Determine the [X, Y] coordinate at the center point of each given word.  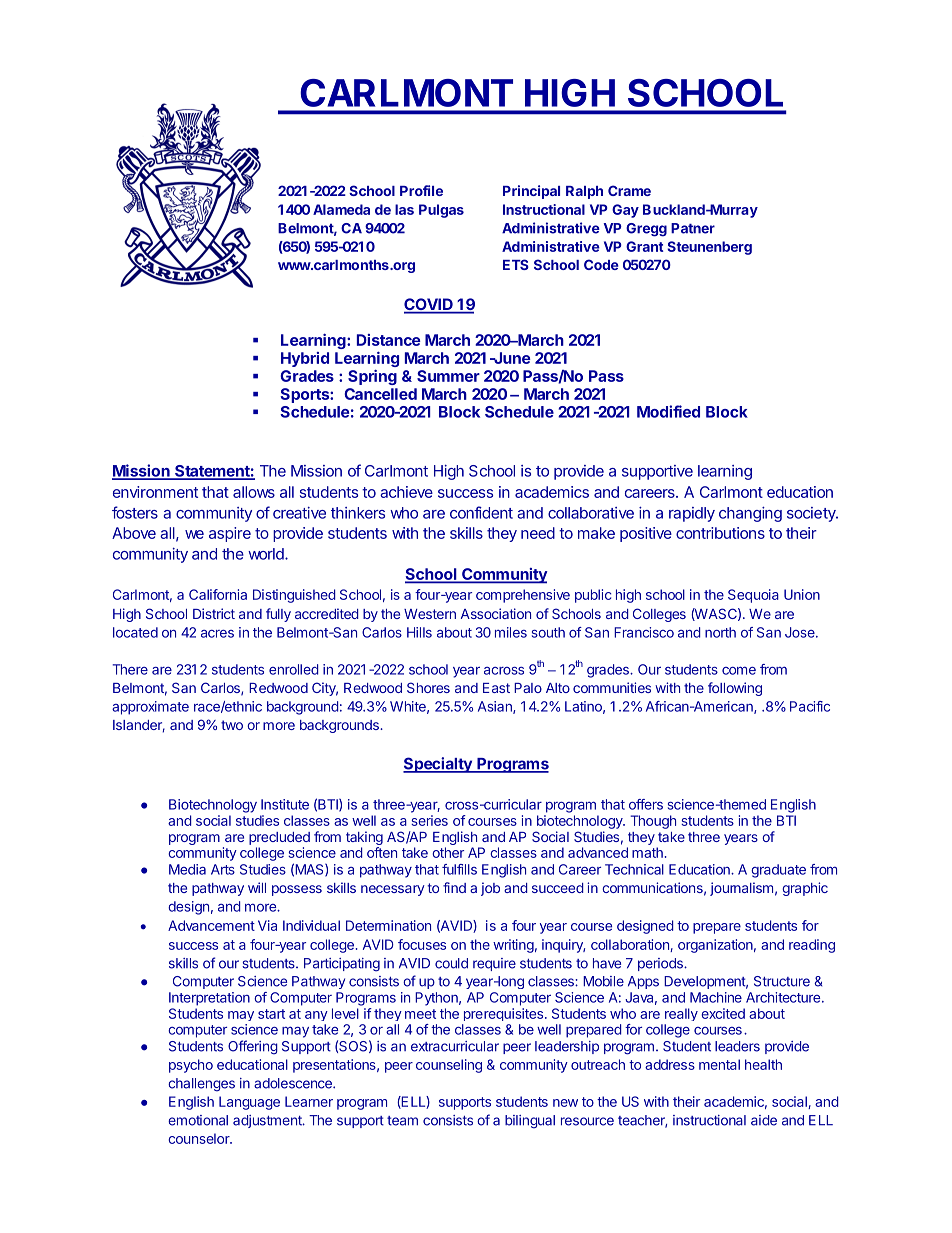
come [739, 670]
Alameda [341, 209]
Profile [421, 190]
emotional [198, 1120]
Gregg [646, 230]
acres [217, 634]
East [496, 688]
